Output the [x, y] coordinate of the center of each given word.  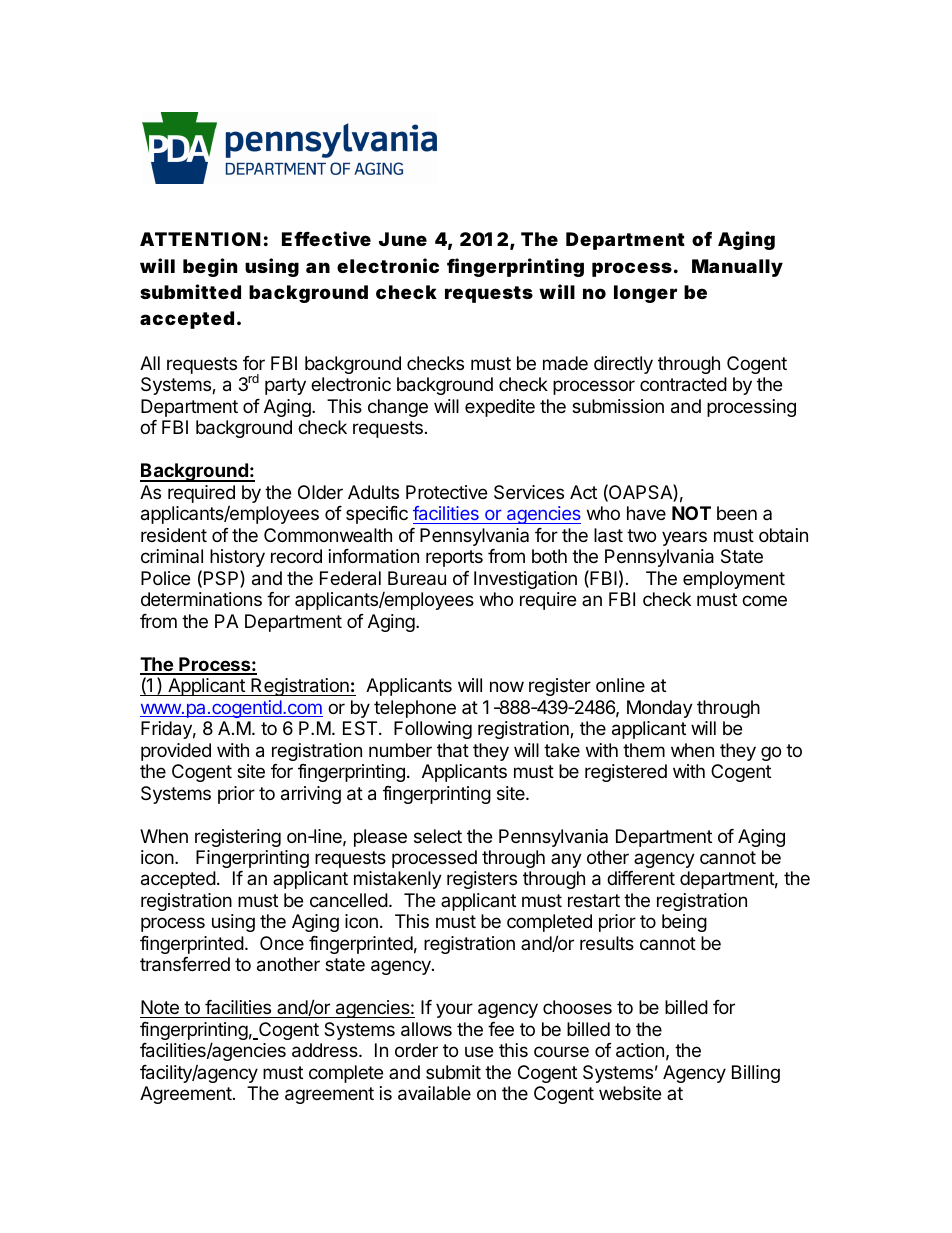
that [453, 750]
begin [210, 267]
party [285, 386]
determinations [201, 599]
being [684, 923]
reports [454, 558]
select [438, 836]
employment [734, 580]
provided [176, 752]
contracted [683, 384]
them [644, 750]
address [326, 1050]
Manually [737, 268]
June [403, 239]
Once [282, 943]
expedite [500, 408]
